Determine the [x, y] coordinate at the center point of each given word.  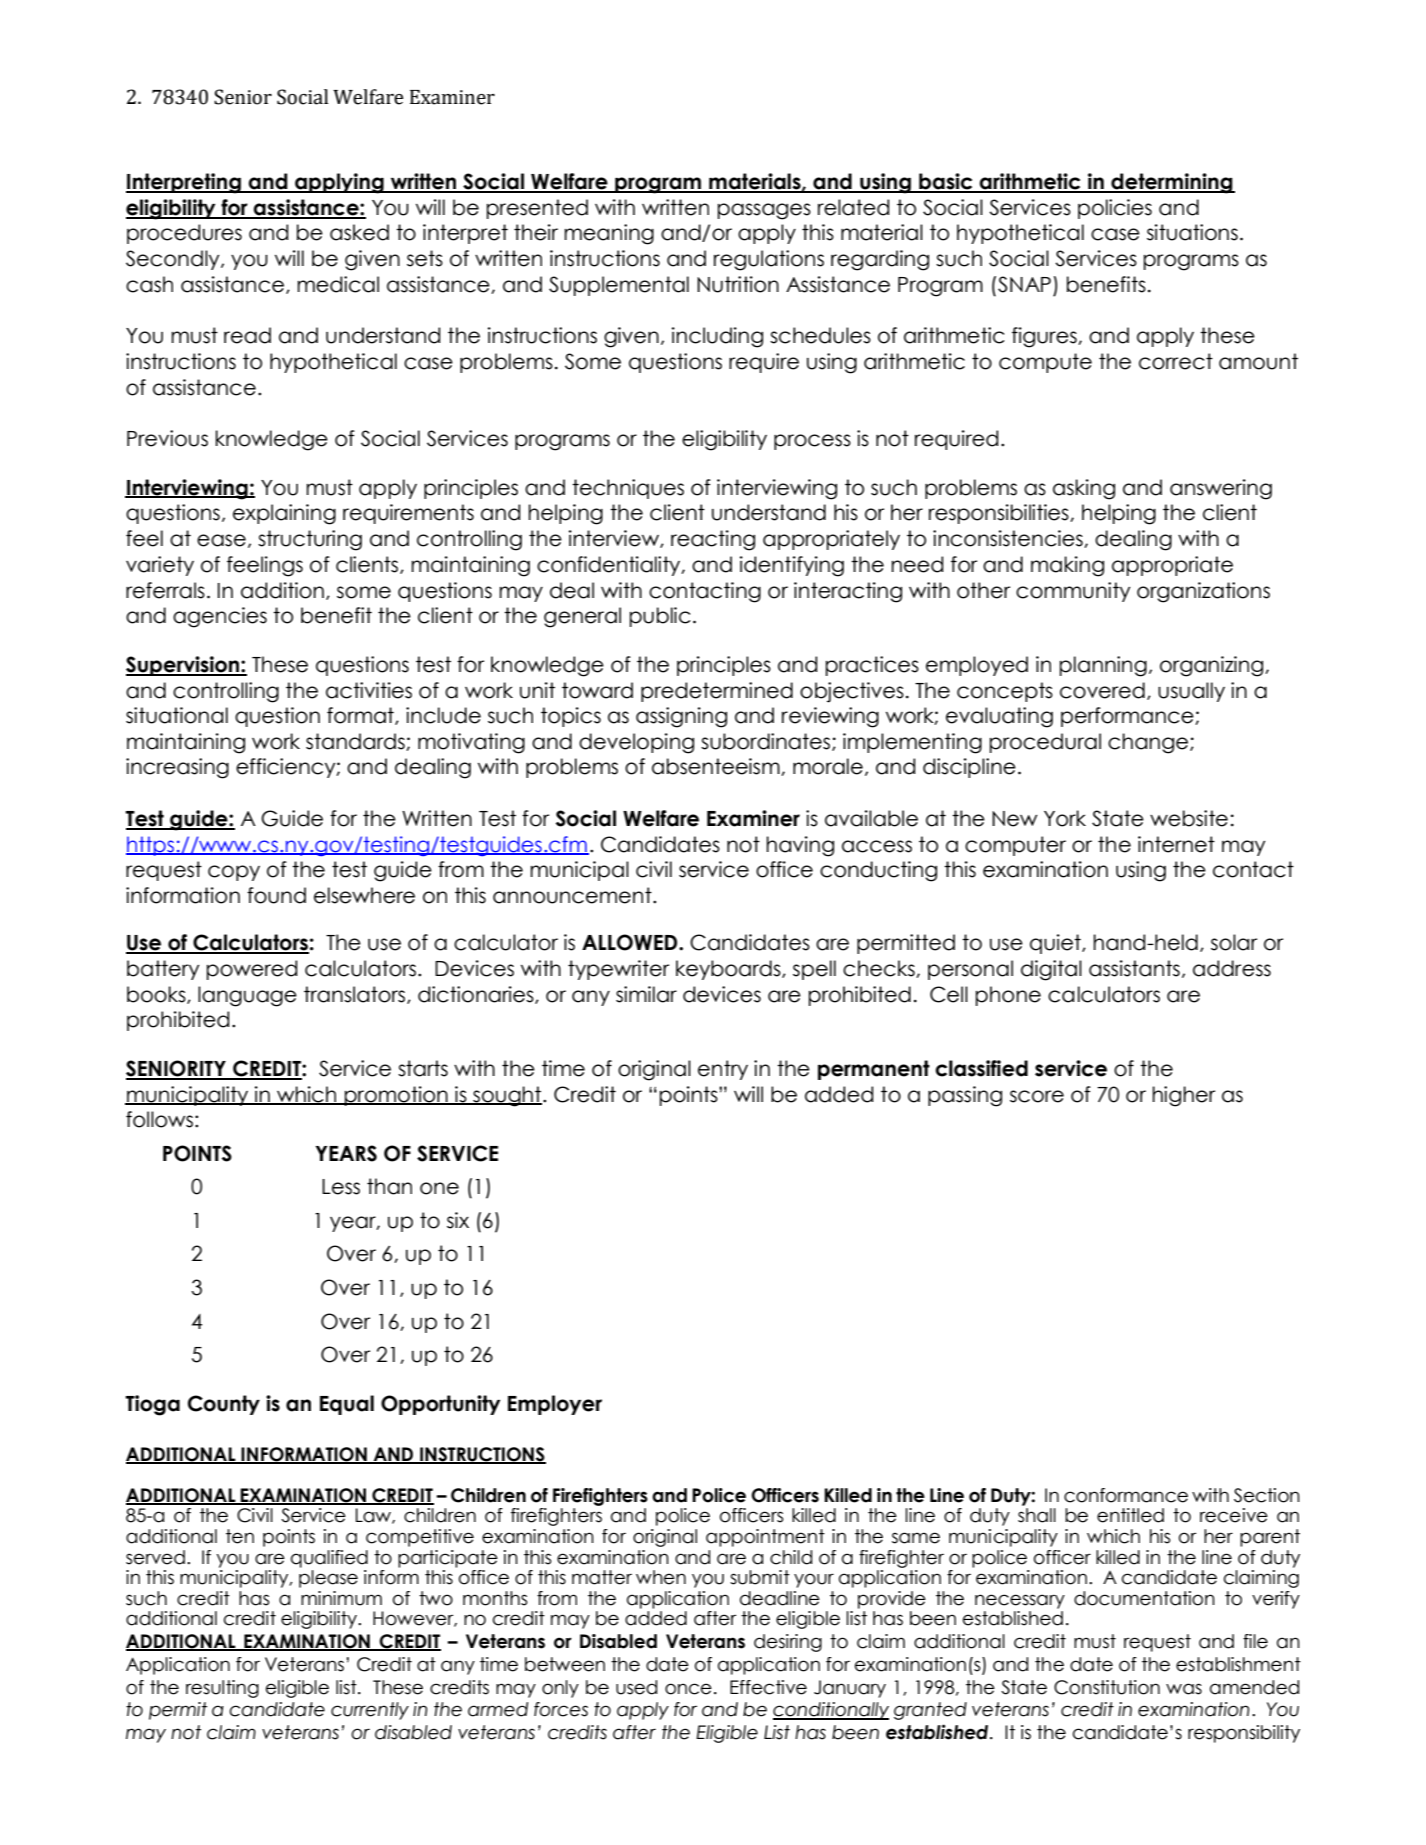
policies [1115, 209]
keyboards [729, 970]
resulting [222, 1689]
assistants [1134, 968]
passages [764, 211]
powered [252, 970]
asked [359, 232]
